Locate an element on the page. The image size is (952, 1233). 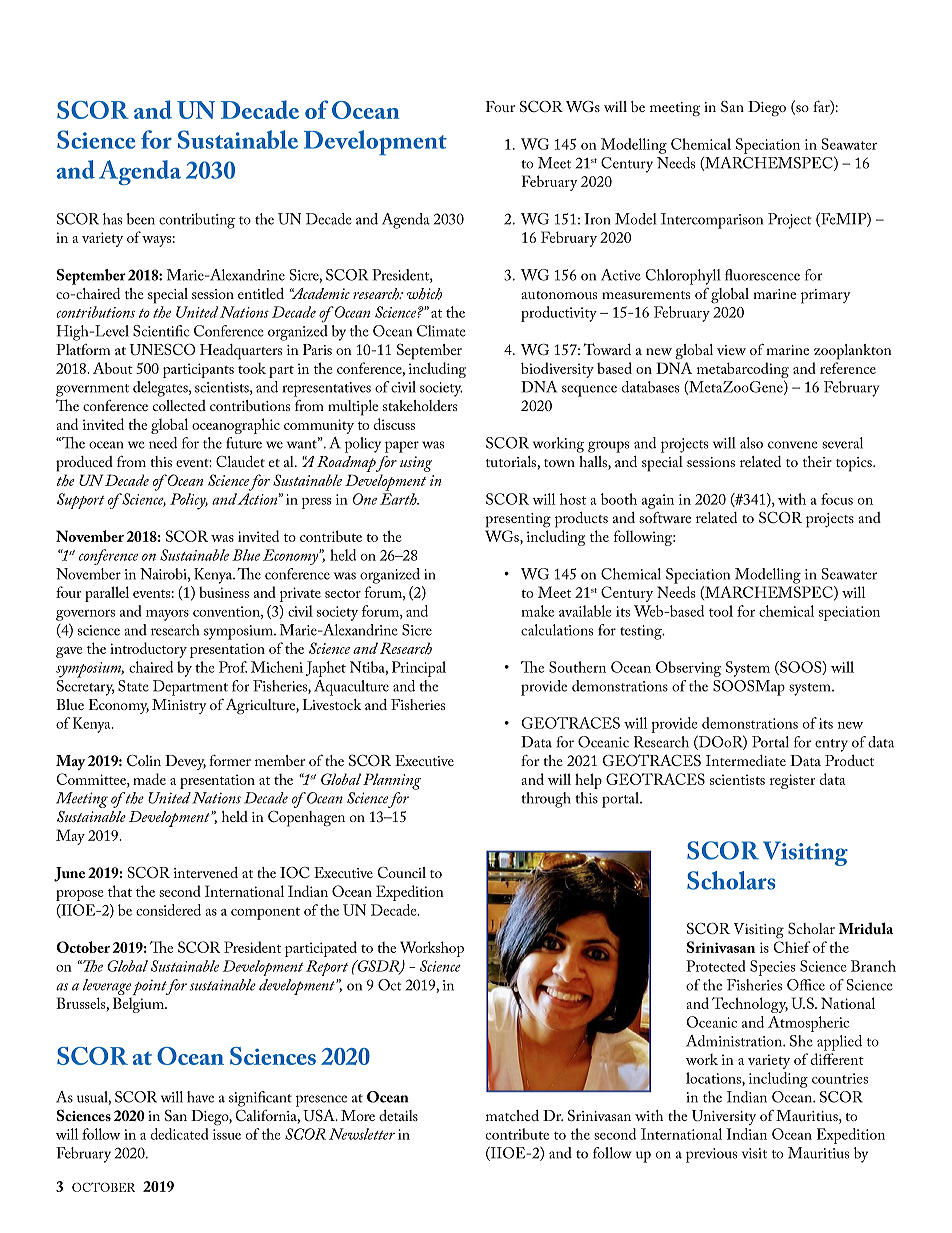
dedicated is located at coordinates (180, 1134).
